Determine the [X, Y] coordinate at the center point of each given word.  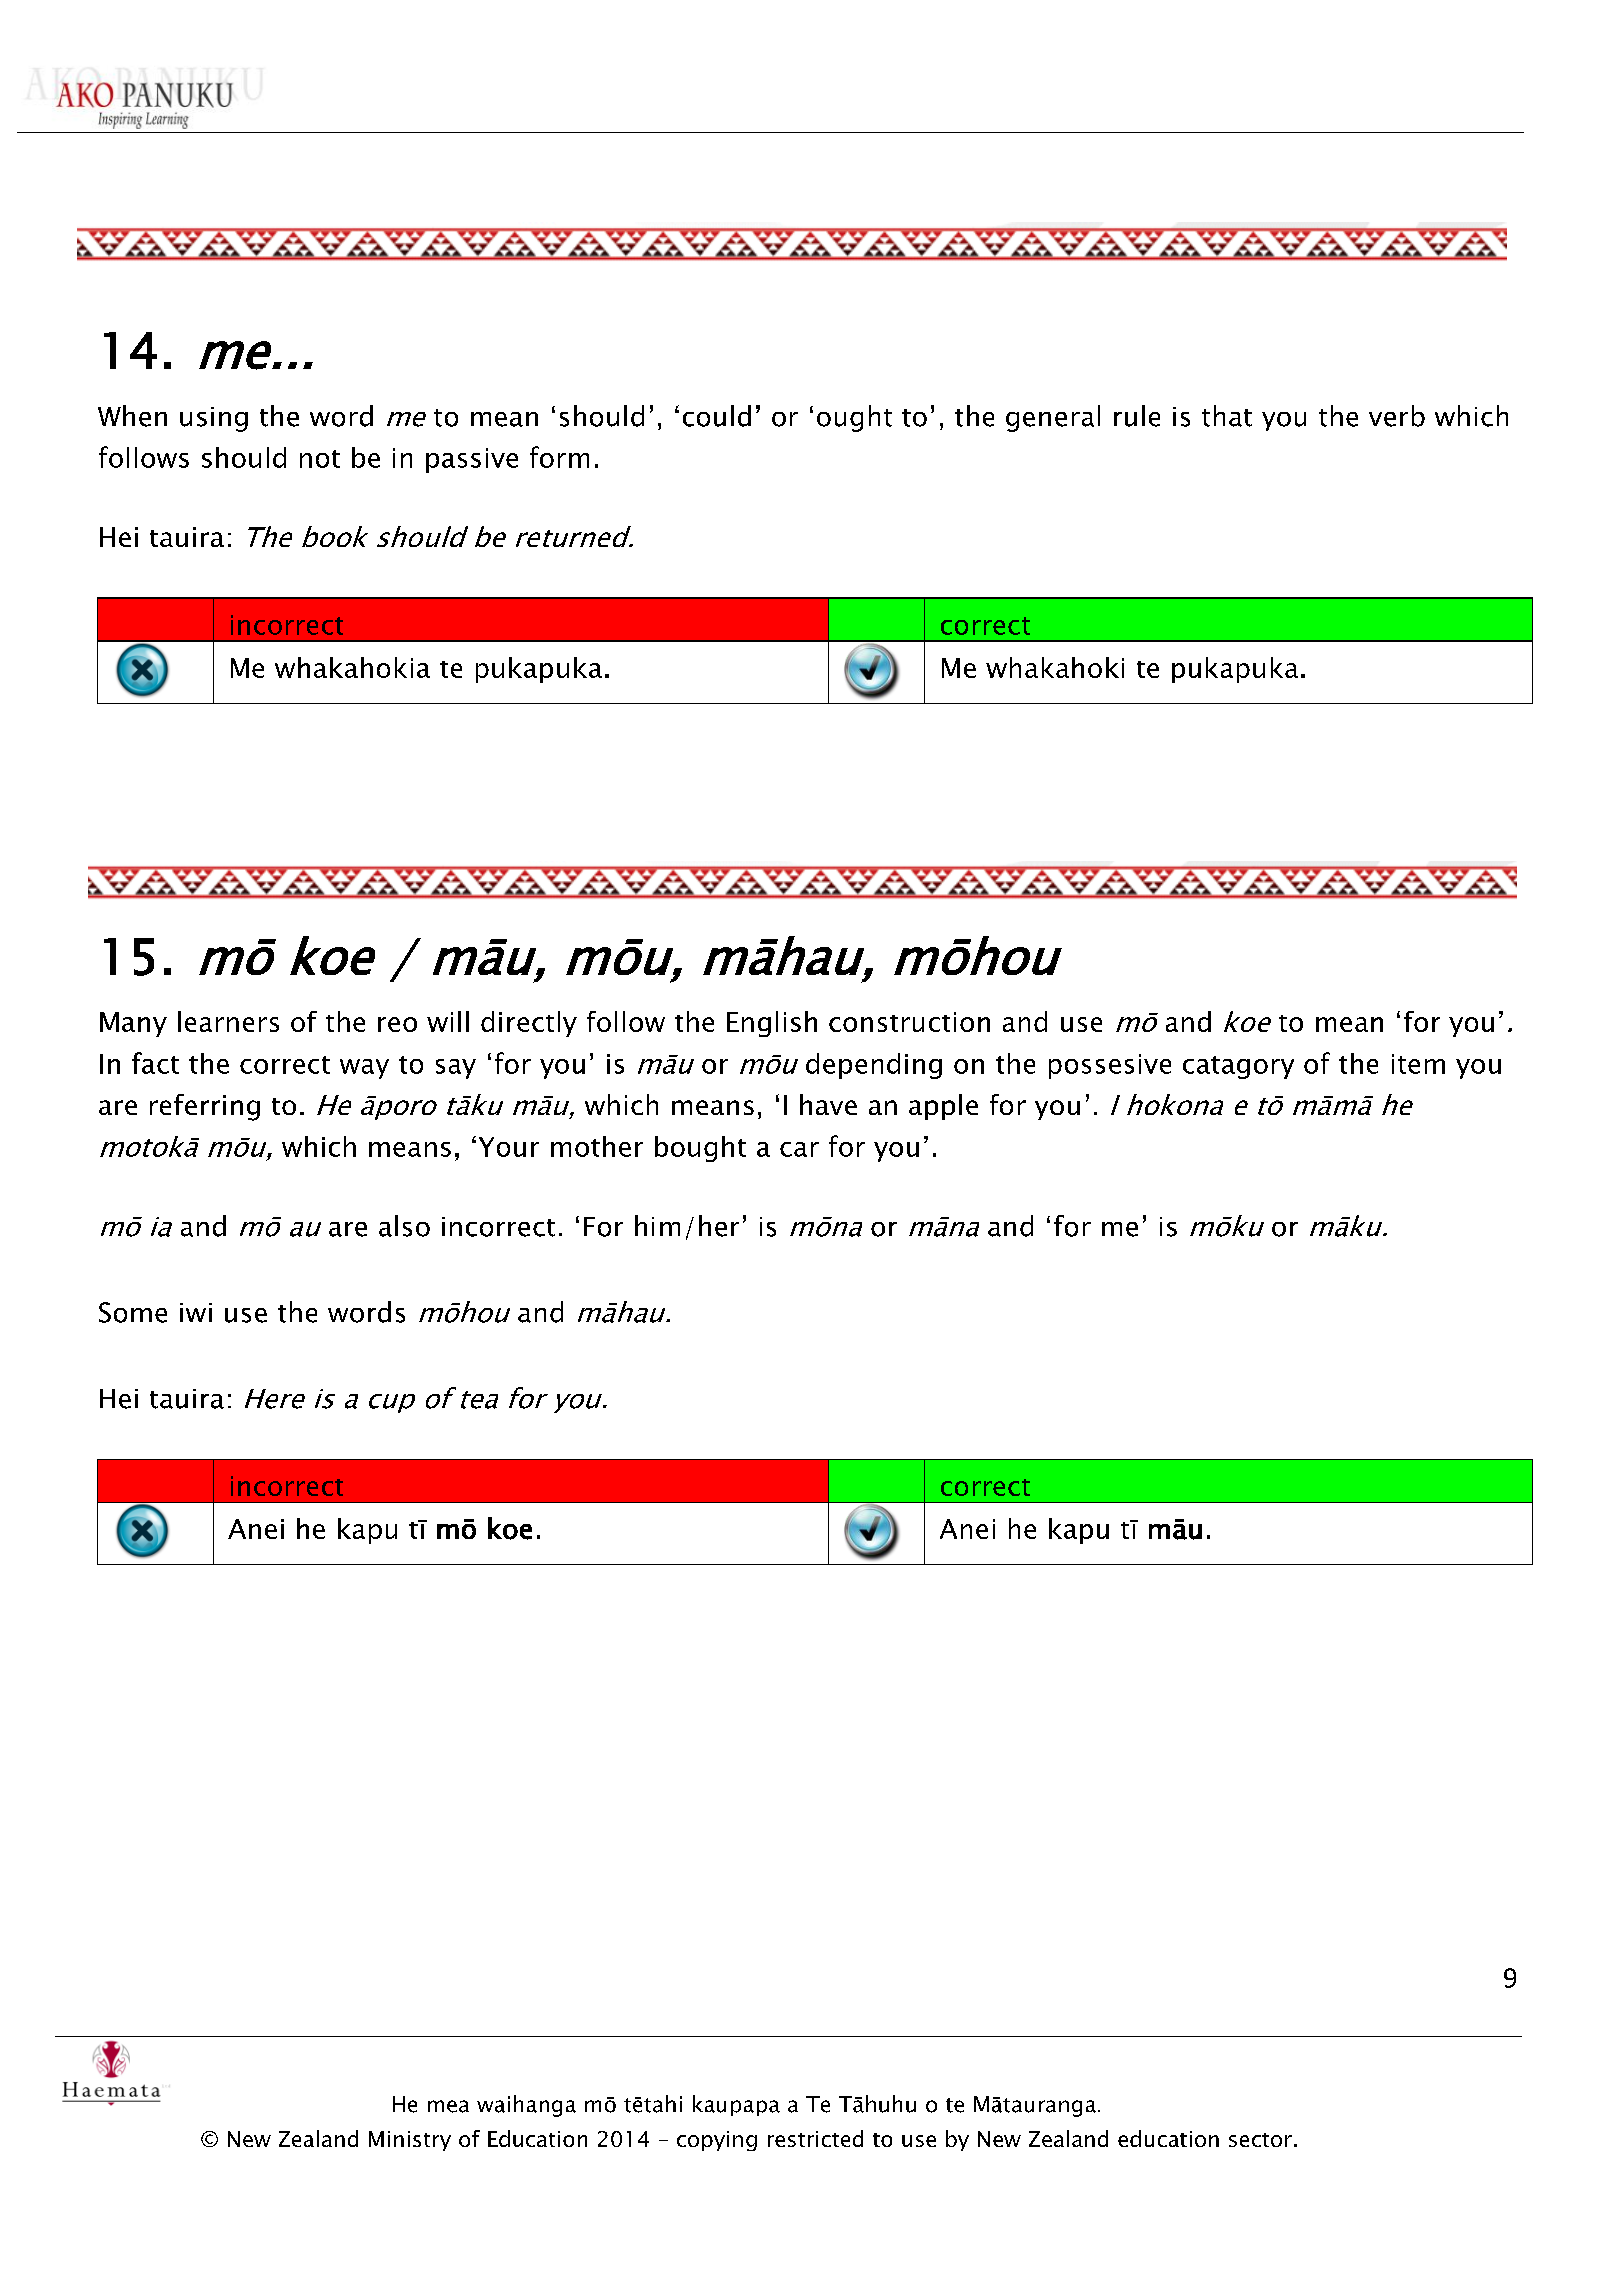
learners [228, 1021]
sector [1260, 2140]
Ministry [410, 2141]
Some [133, 1312]
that [1227, 416]
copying [717, 2141]
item [1418, 1064]
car [799, 1149]
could [717, 416]
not [320, 459]
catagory [1238, 1067]
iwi [196, 1312]
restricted [815, 2138]
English [772, 1024]
